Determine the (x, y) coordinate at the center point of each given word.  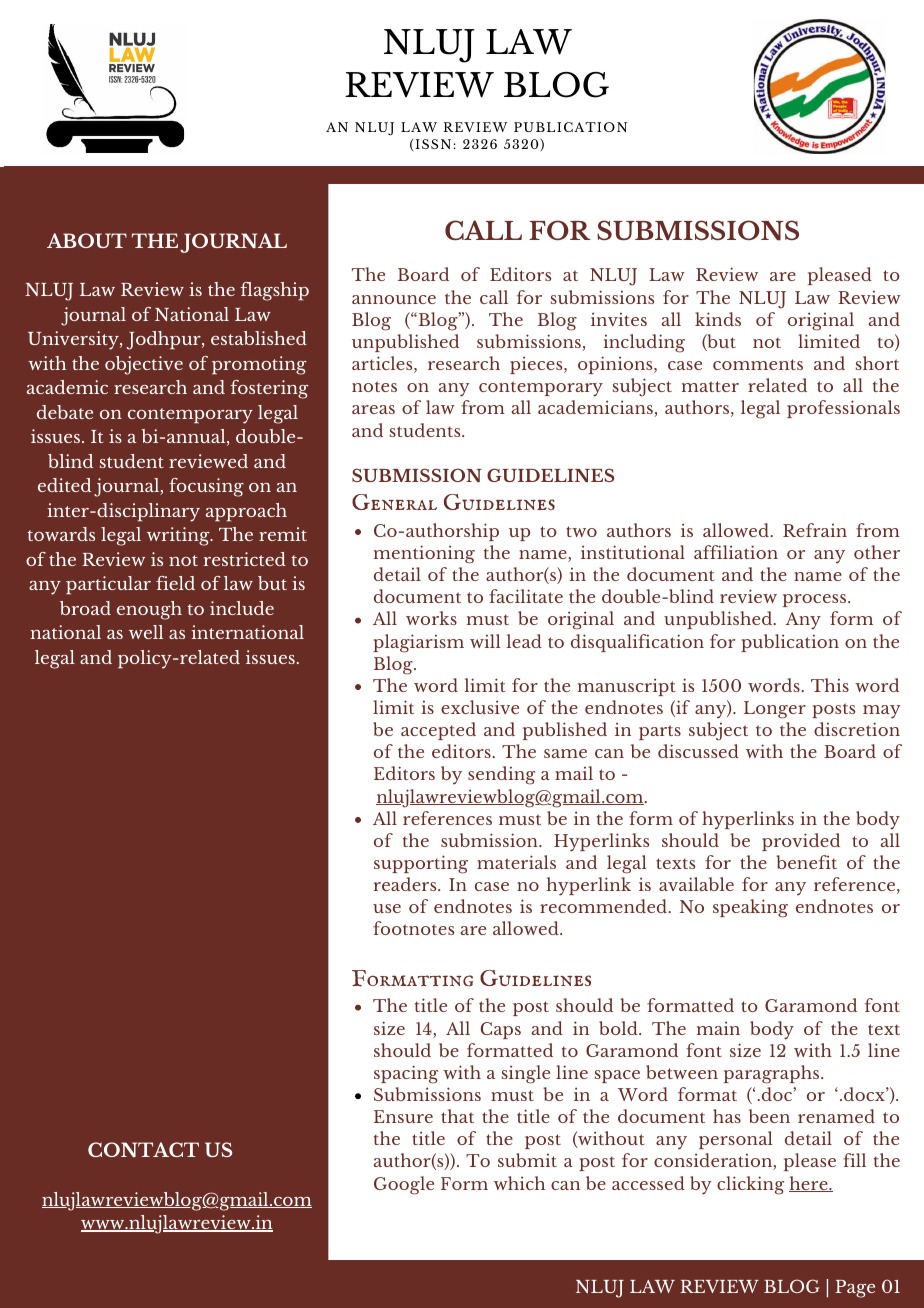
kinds (718, 319)
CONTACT (143, 1149)
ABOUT (87, 240)
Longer (775, 710)
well (146, 632)
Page (855, 1289)
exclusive (480, 707)
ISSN (433, 144)
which (519, 1183)
